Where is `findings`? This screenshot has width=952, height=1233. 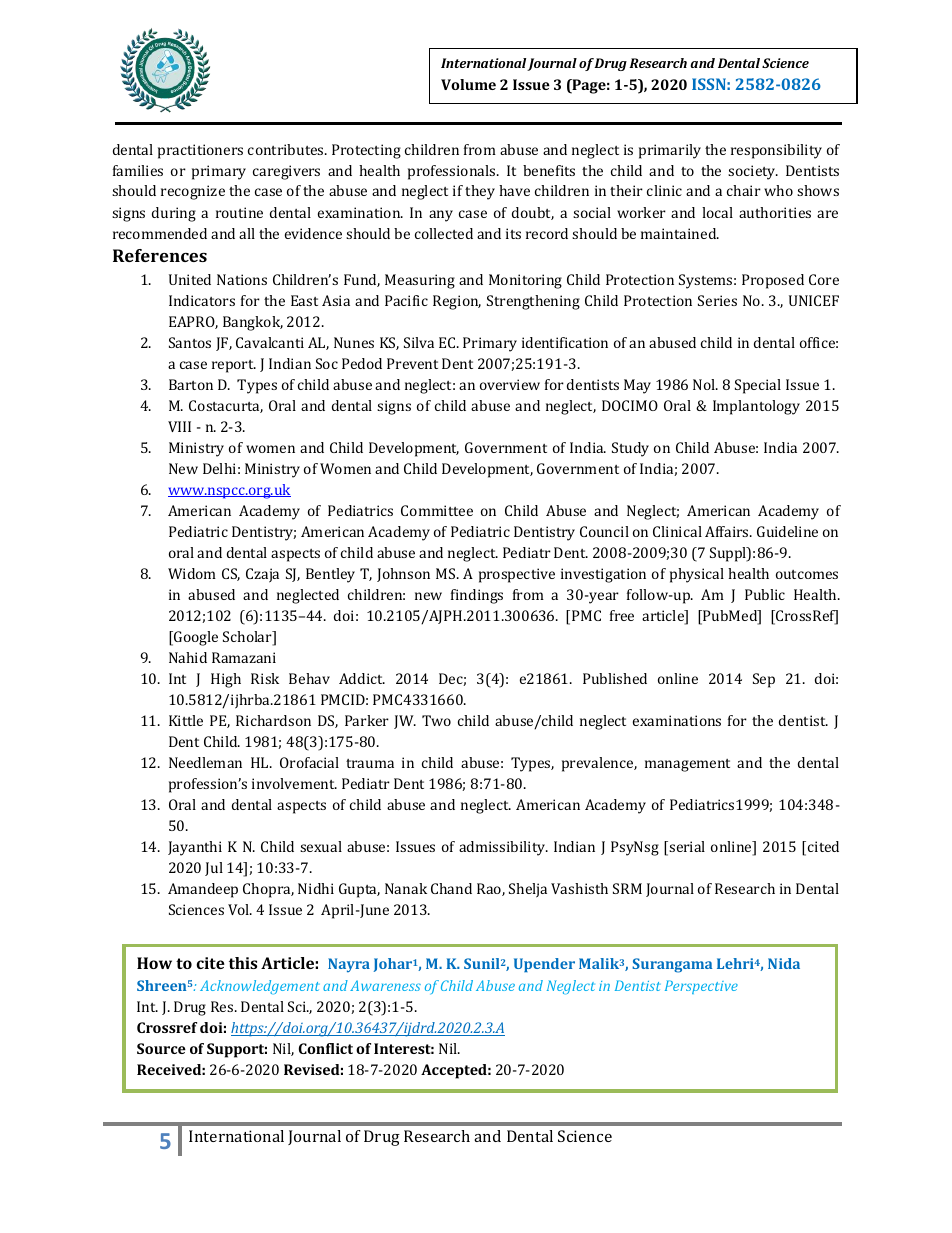 findings is located at coordinates (477, 596).
